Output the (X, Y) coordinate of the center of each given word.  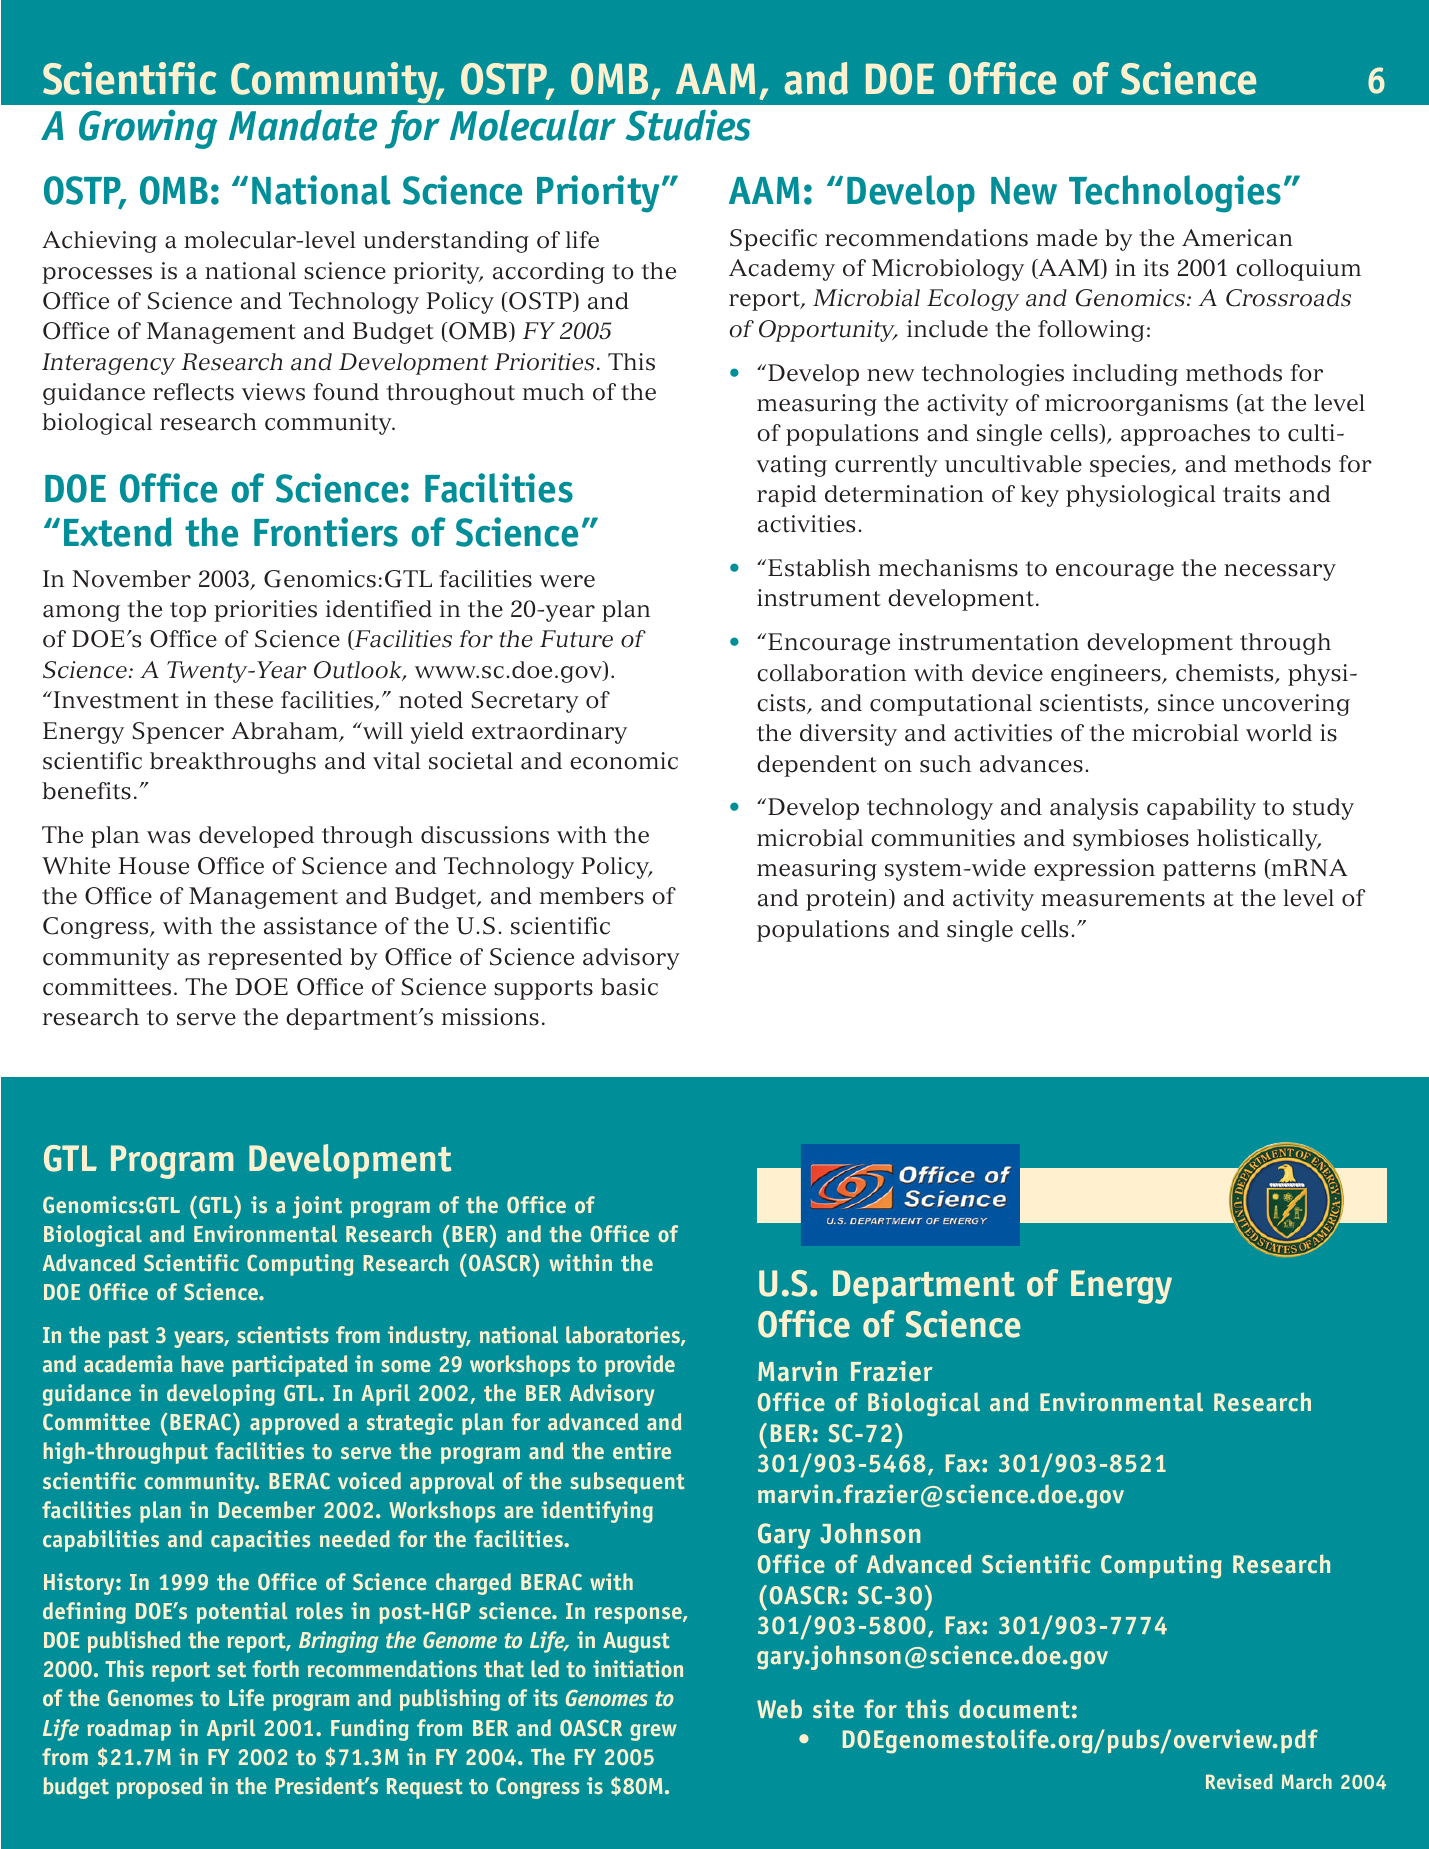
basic (629, 987)
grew (653, 1732)
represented (275, 959)
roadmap (129, 1730)
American (1237, 238)
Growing (148, 129)
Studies (688, 125)
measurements (1123, 899)
